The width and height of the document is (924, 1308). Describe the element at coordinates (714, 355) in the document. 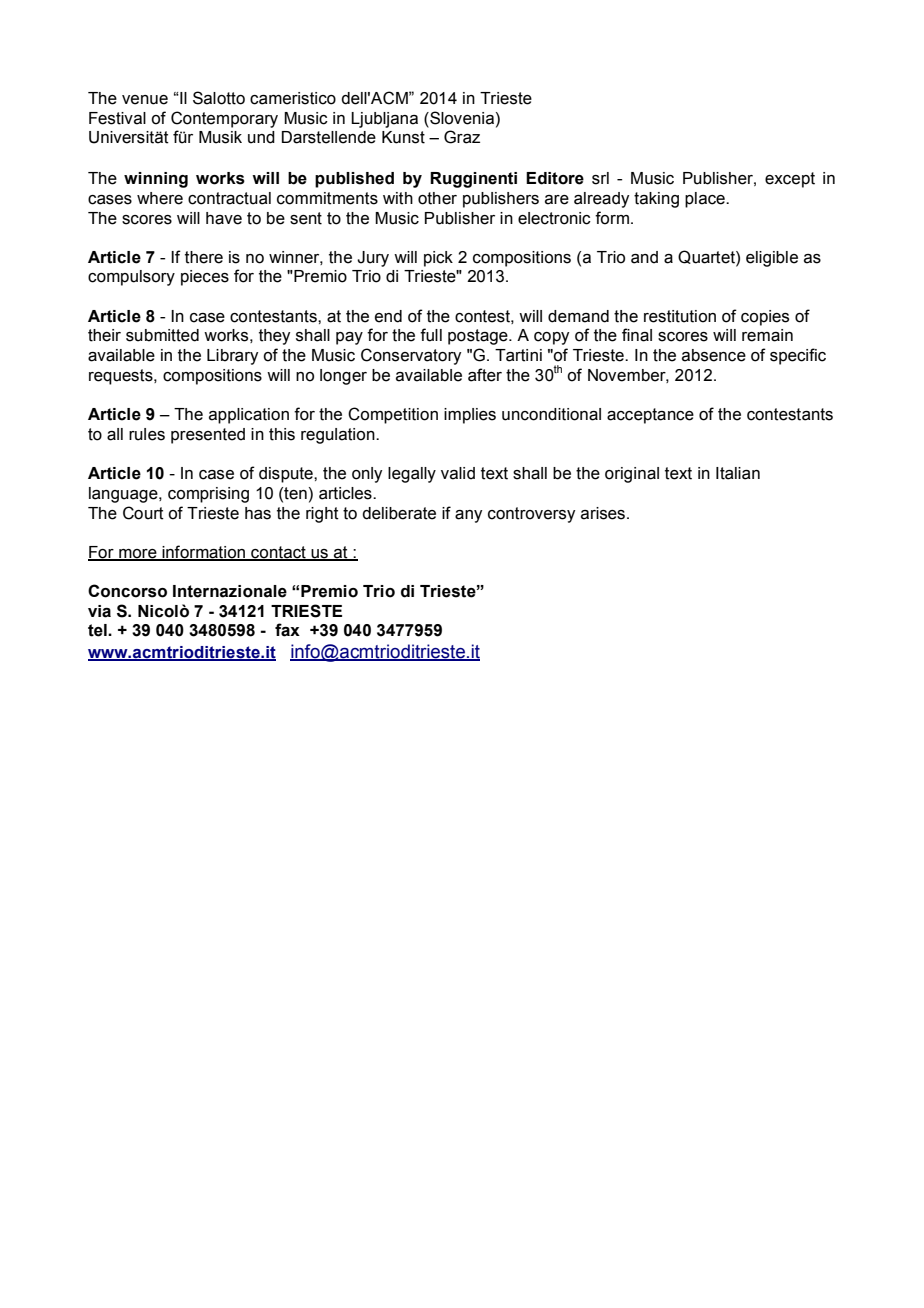

I see `absence` at that location.
